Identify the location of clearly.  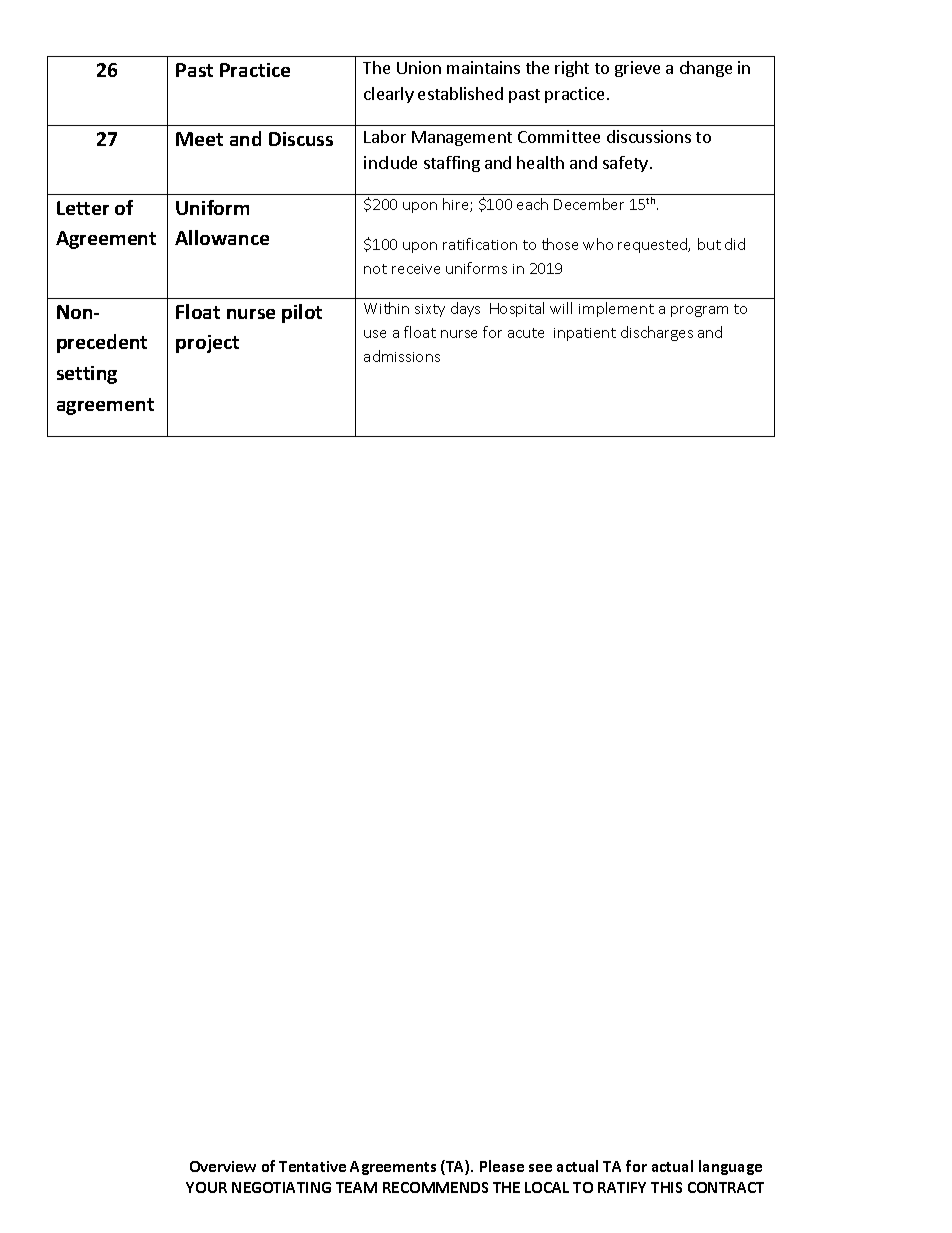
(389, 95).
